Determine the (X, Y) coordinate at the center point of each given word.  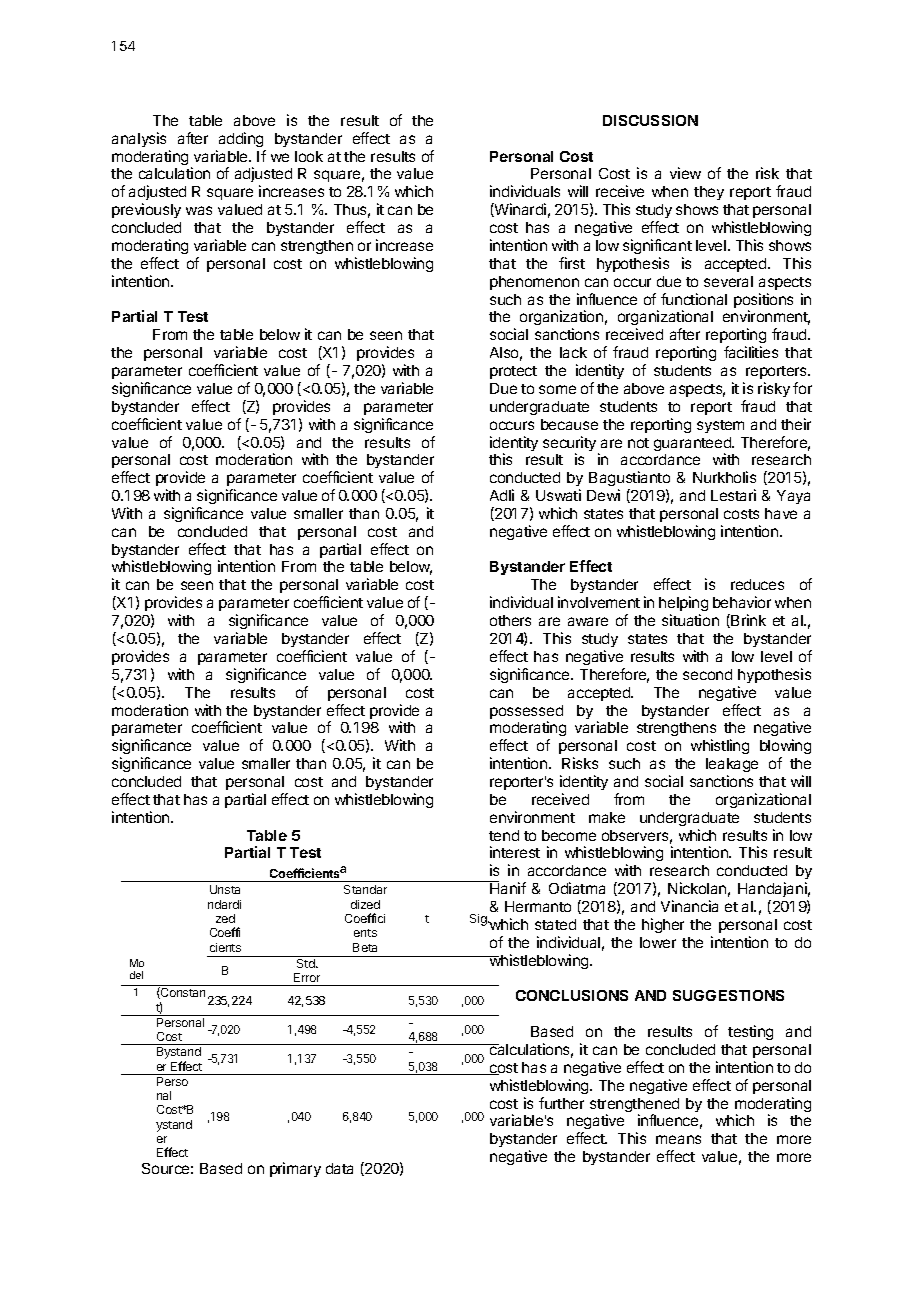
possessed (526, 713)
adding (241, 139)
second (707, 674)
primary (295, 1169)
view (685, 173)
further (561, 1103)
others (510, 620)
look (309, 156)
